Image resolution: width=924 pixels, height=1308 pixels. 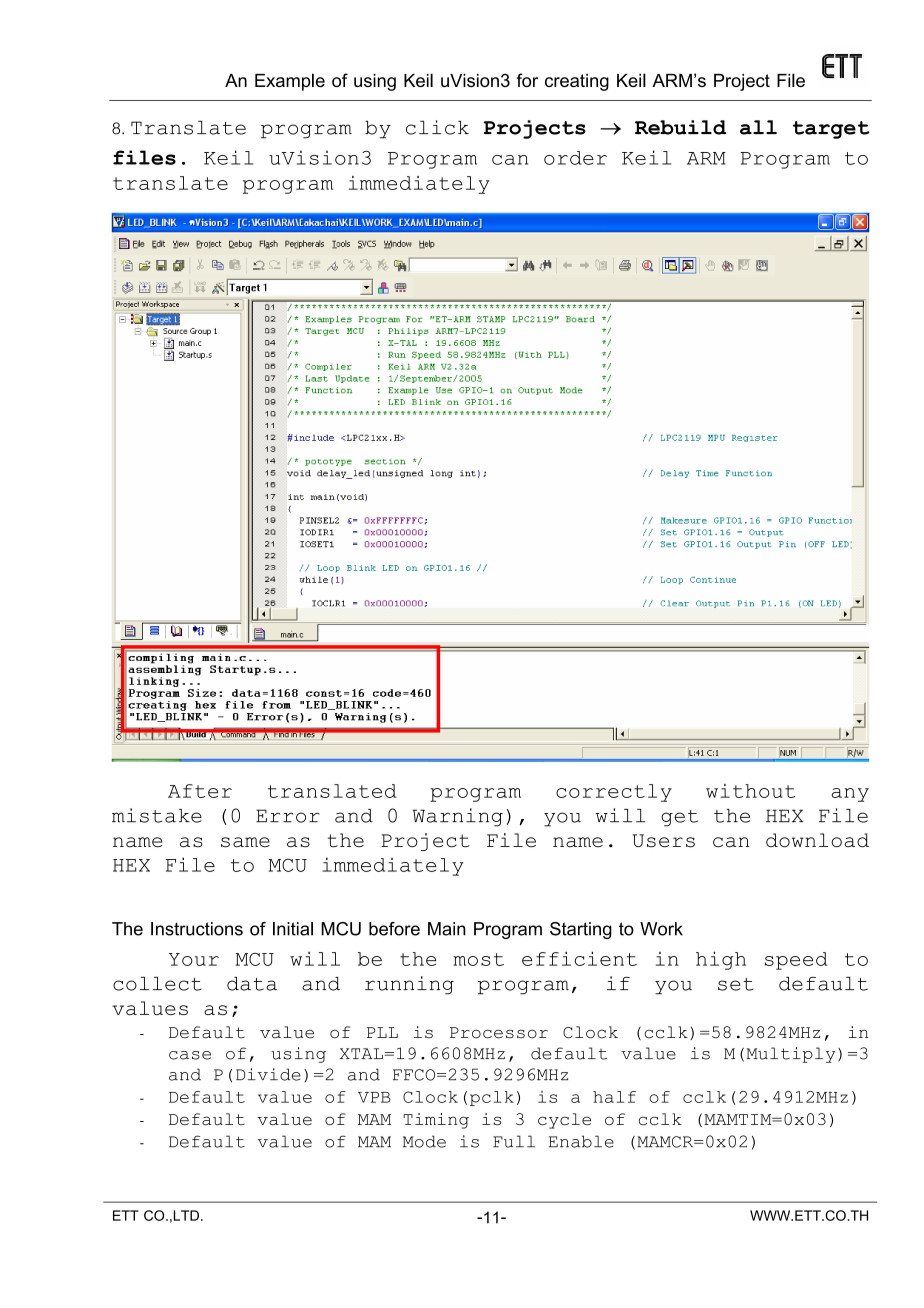 I want to click on click, so click(x=437, y=127).
